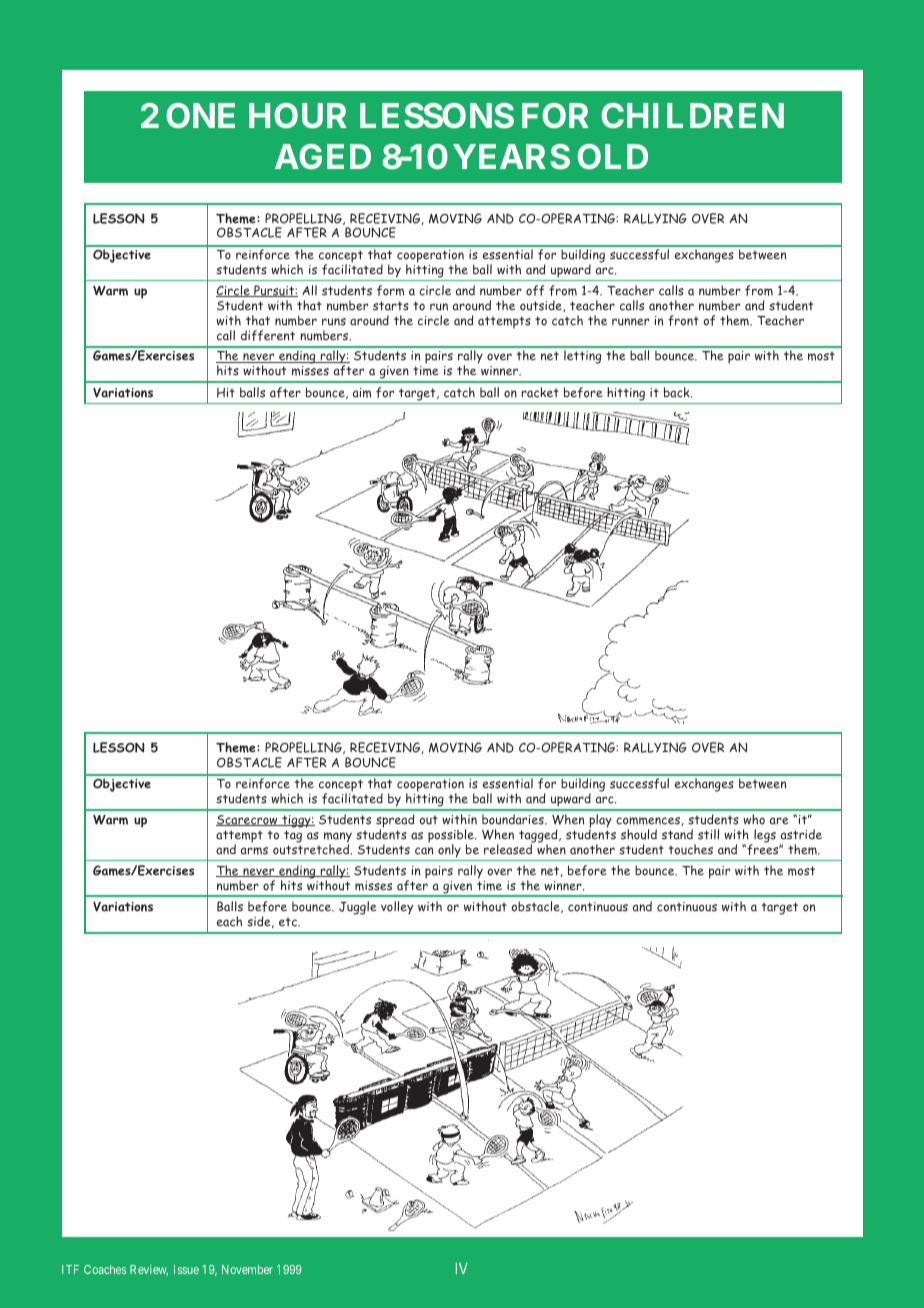  What do you see at coordinates (612, 156) in the document?
I see `OLD` at bounding box center [612, 156].
